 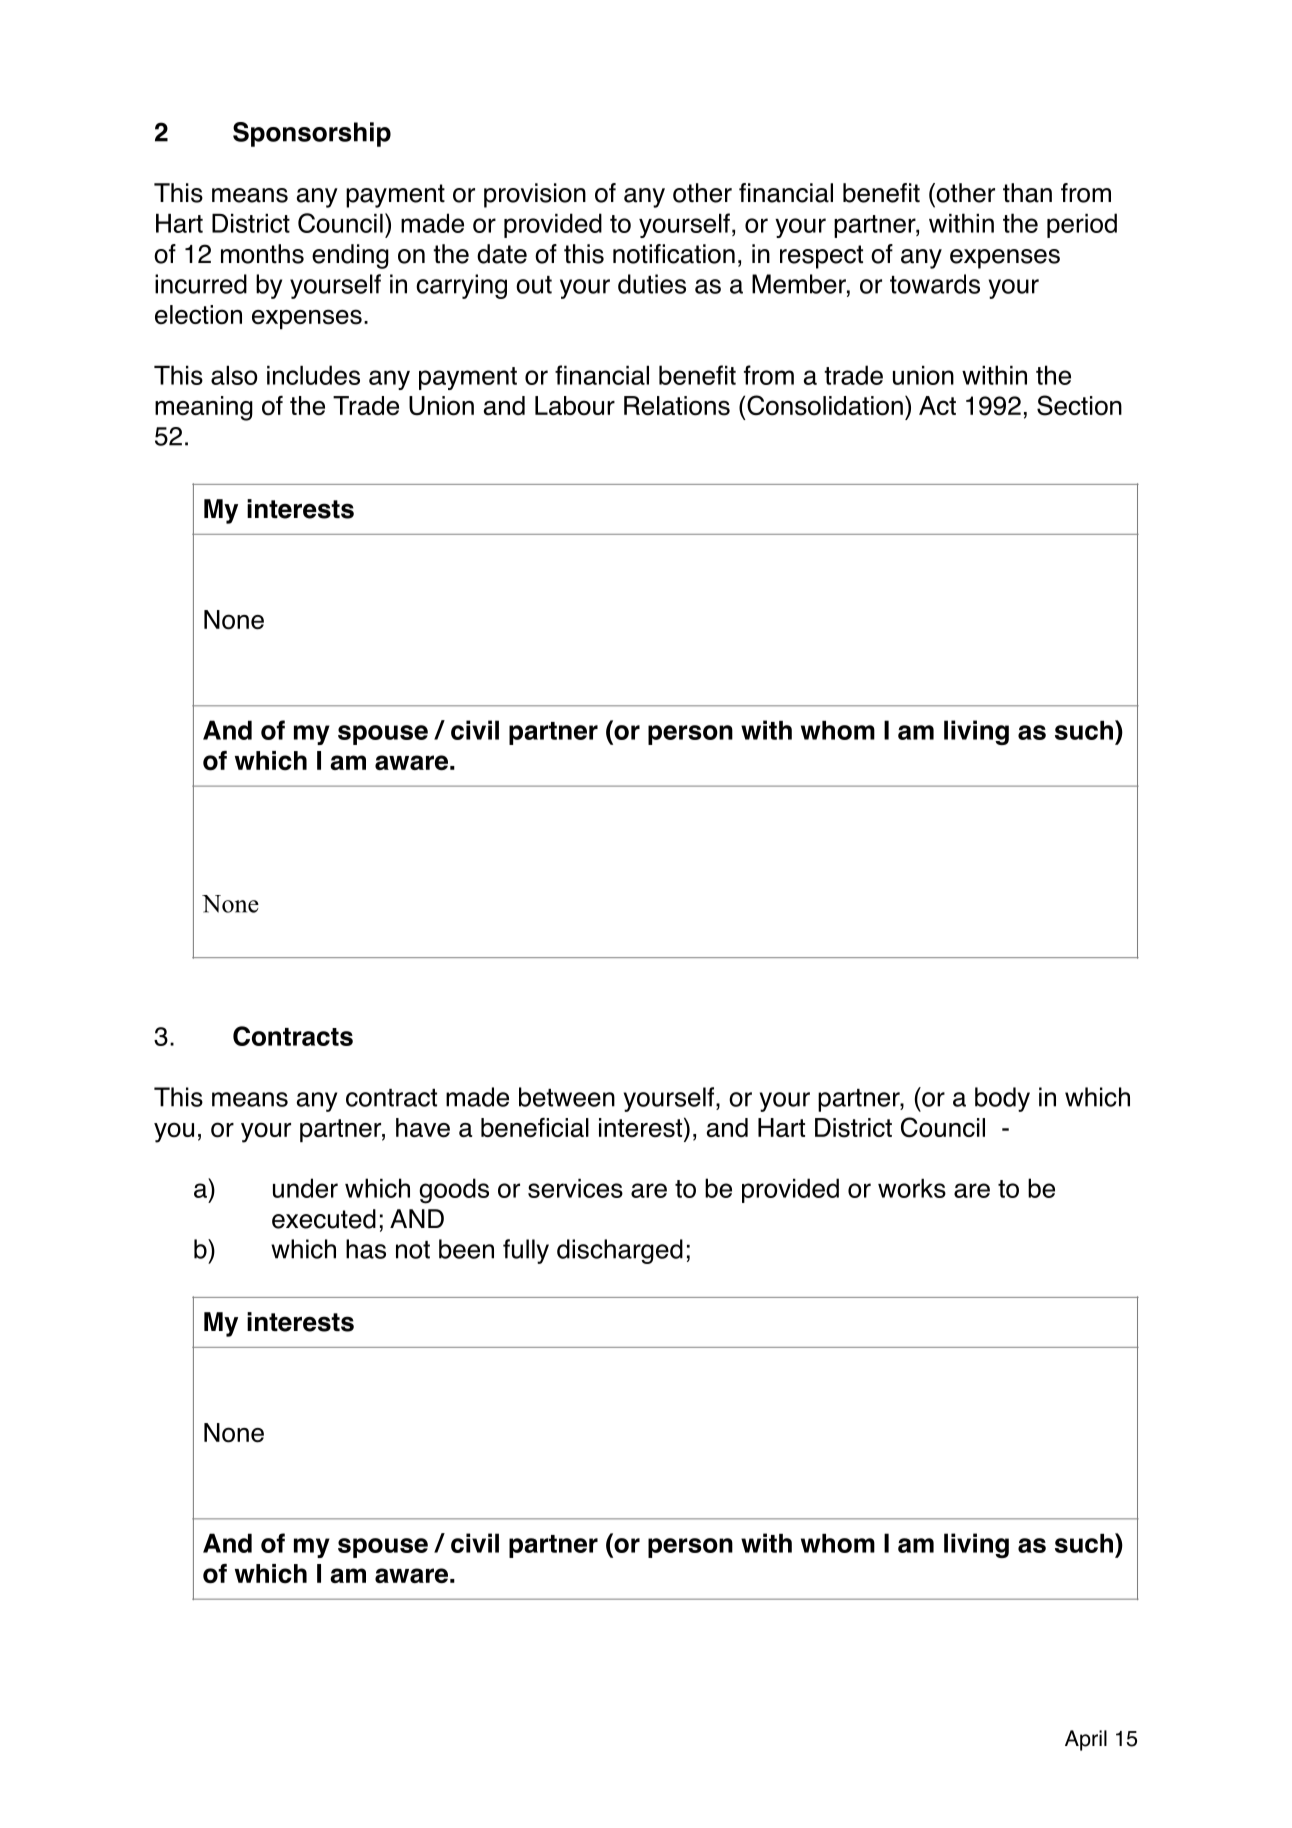 What do you see at coordinates (1086, 1740) in the screenshot?
I see `April` at bounding box center [1086, 1740].
